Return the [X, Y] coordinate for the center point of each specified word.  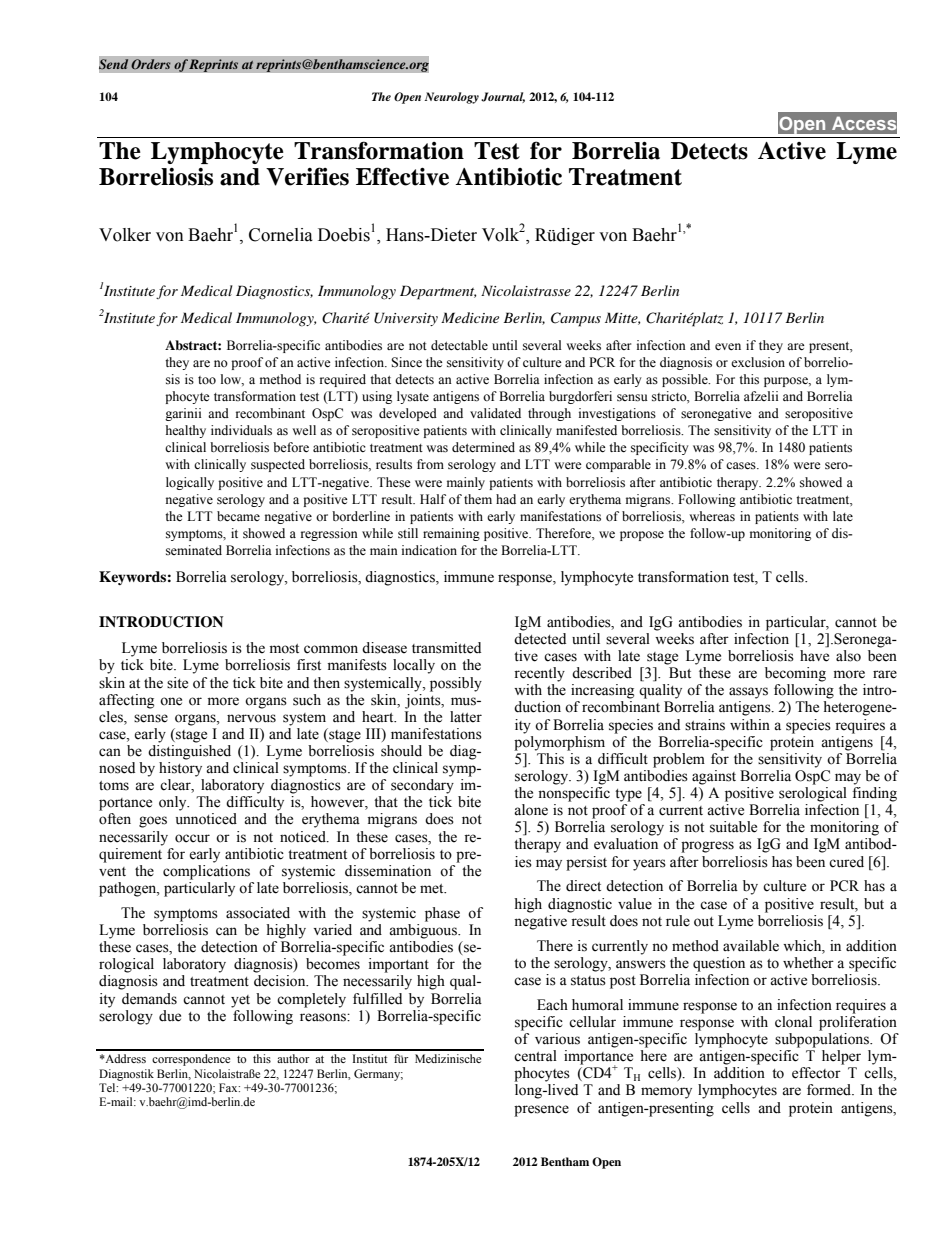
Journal [503, 97]
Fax [229, 1087]
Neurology [451, 98]
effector [816, 1073]
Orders [151, 64]
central [535, 1056]
